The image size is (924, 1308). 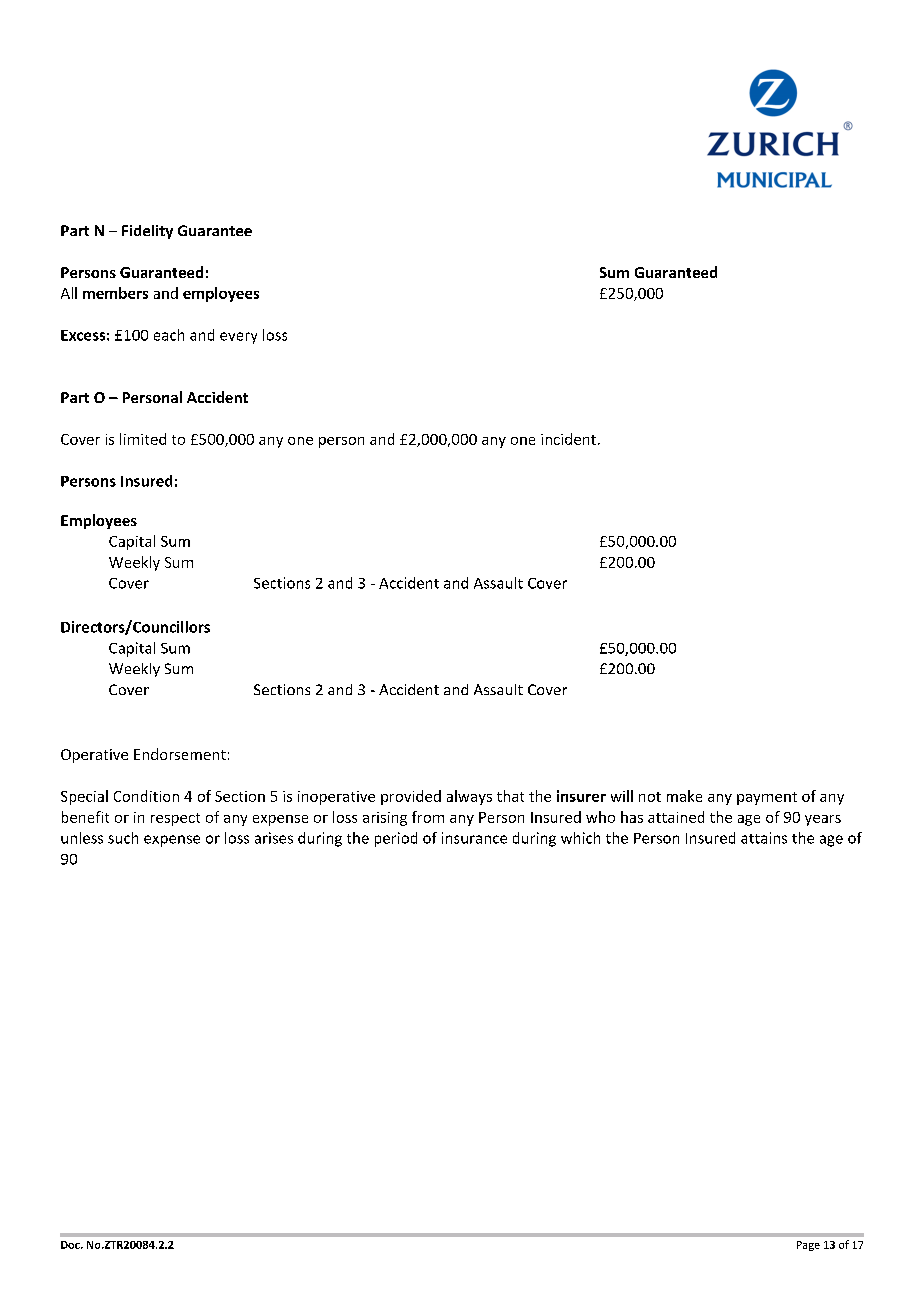 I want to click on payment, so click(x=767, y=798).
